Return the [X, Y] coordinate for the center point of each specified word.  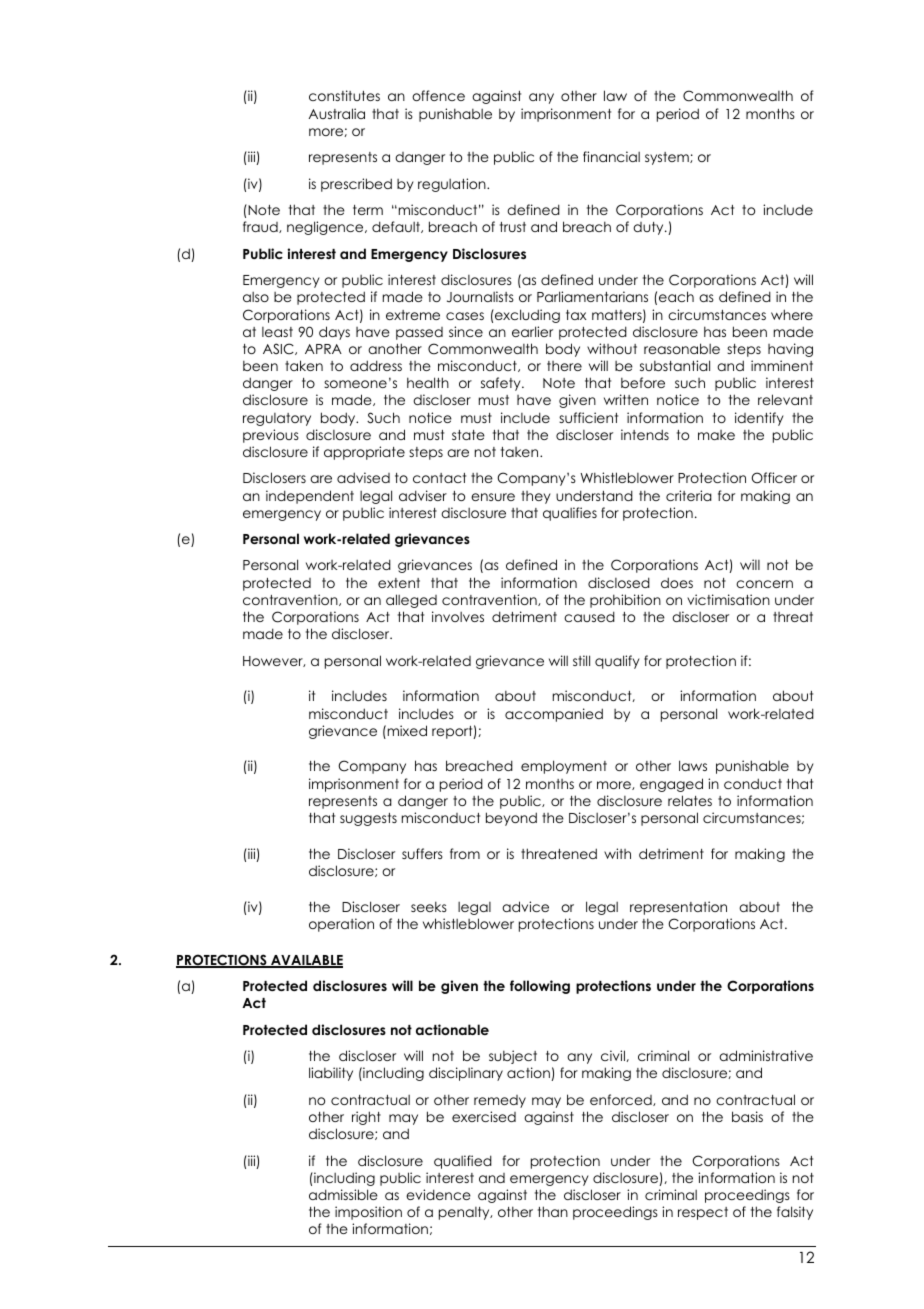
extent [399, 583]
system [668, 158]
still [581, 660]
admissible [343, 1194]
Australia [337, 113]
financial [611, 156]
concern [764, 584]
